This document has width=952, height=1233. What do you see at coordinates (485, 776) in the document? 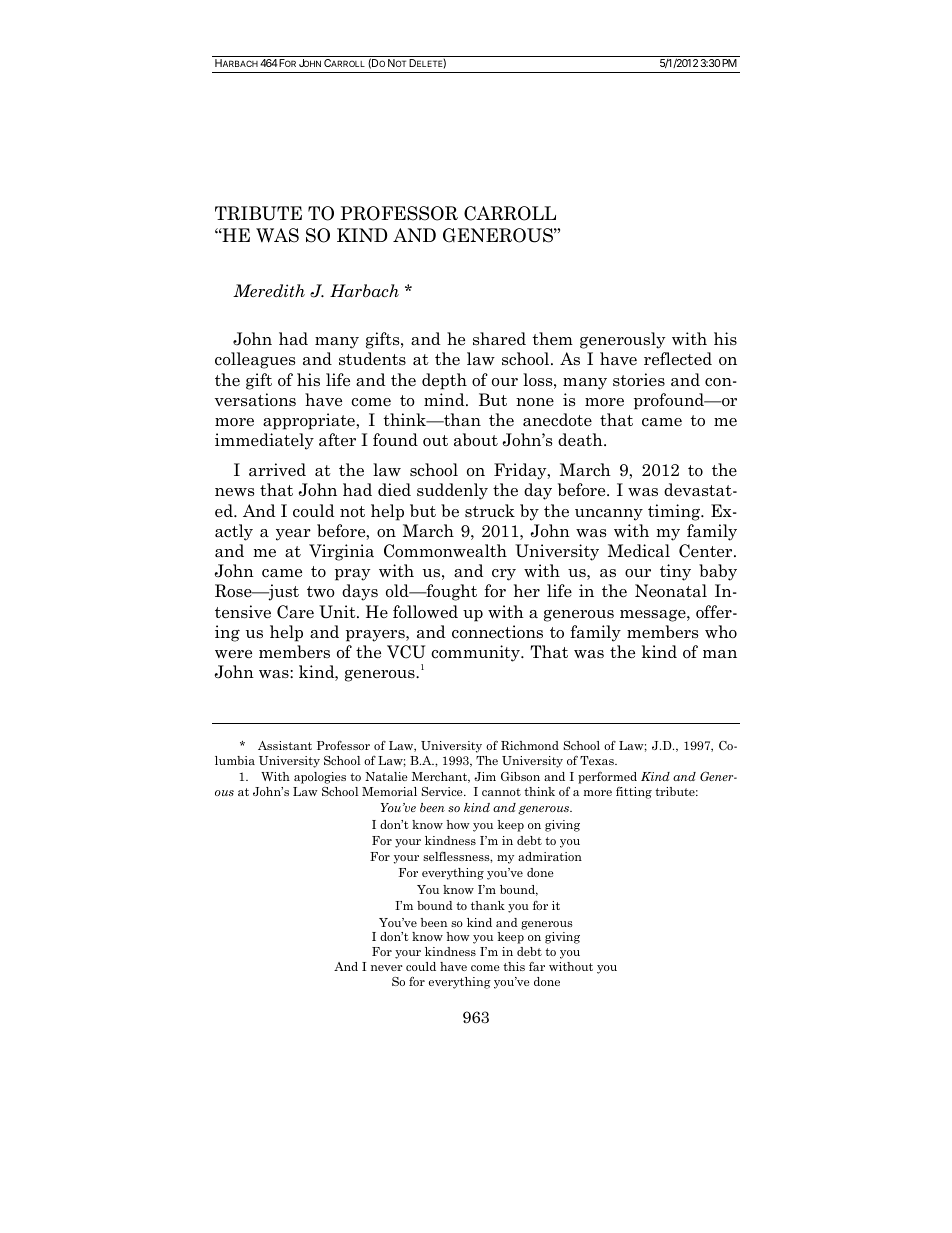
I see `Jim` at bounding box center [485, 776].
